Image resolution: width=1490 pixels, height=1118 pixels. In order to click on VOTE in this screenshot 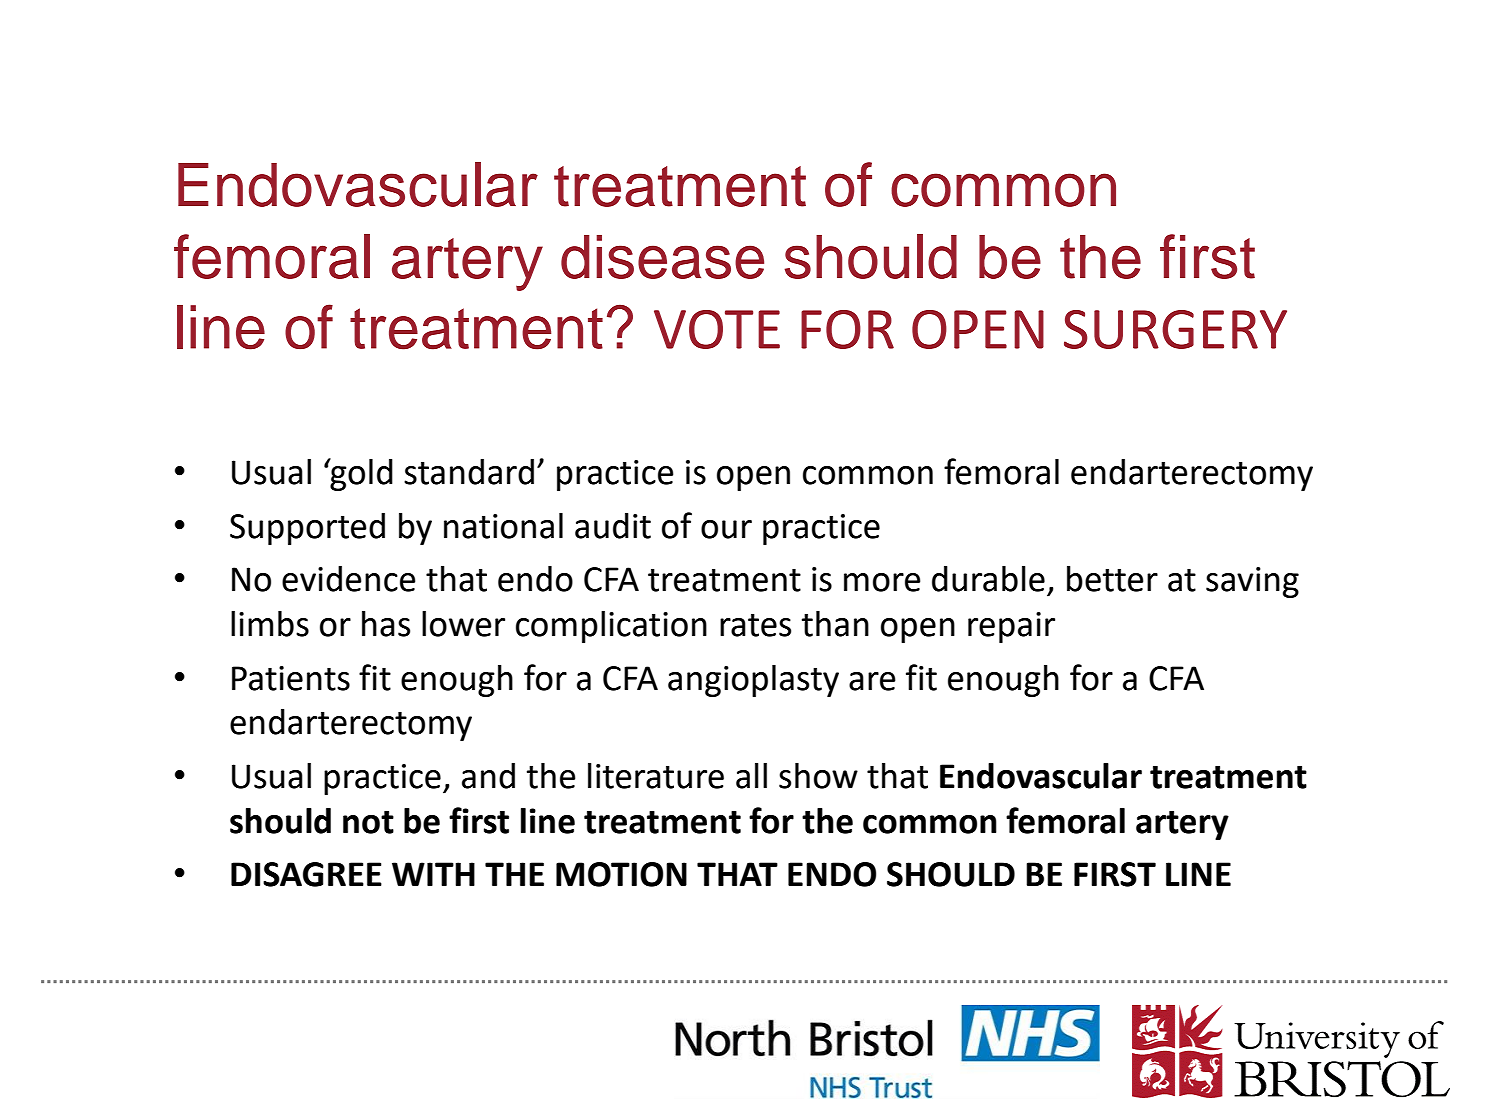, I will do `click(717, 329)`.
